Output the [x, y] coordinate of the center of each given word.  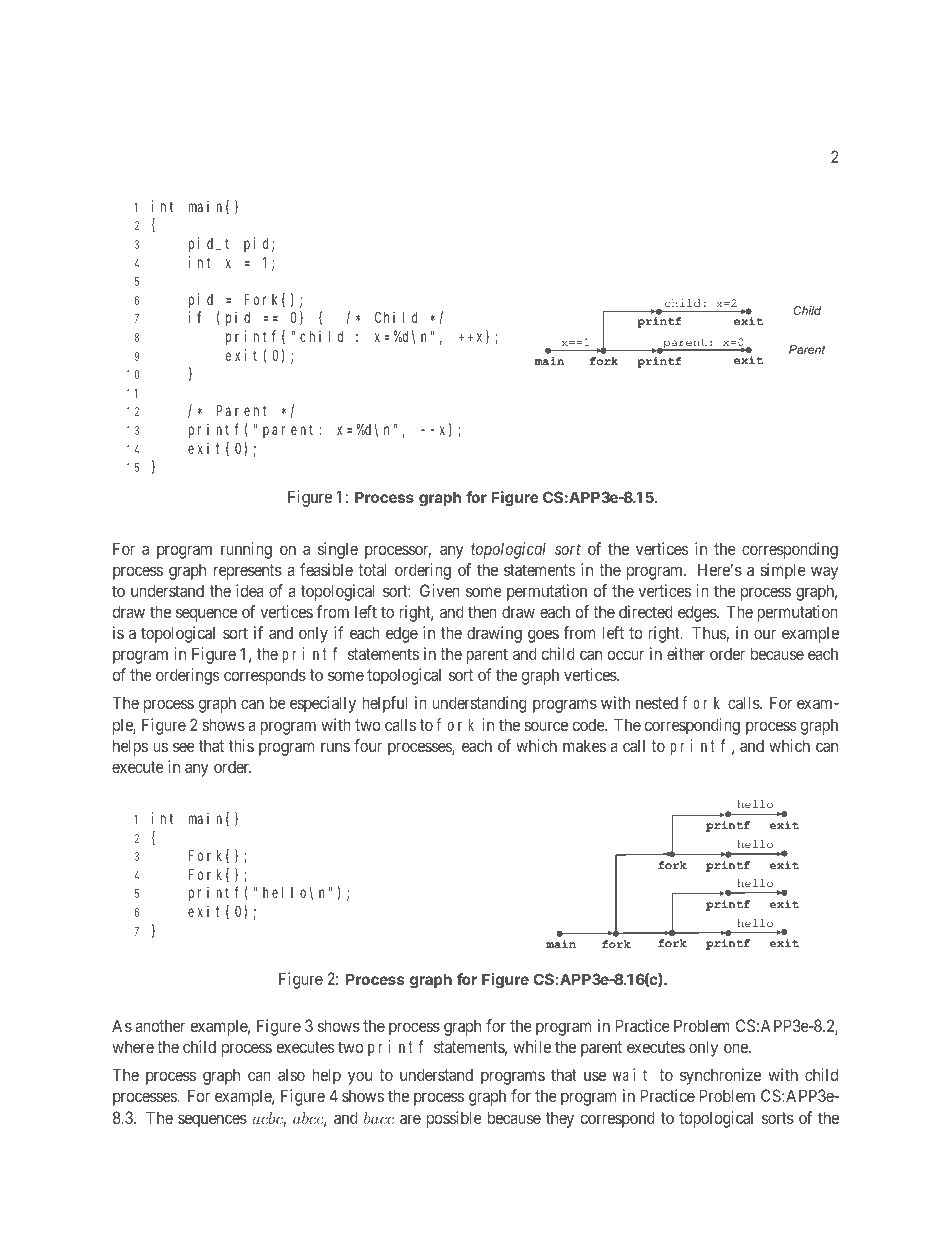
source [546, 726]
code [589, 724]
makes [584, 745]
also [291, 1074]
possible [454, 1119]
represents [248, 572]
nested [657, 702]
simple [783, 571]
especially [323, 704]
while [532, 1046]
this [241, 745]
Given [440, 590]
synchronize [720, 1076]
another [160, 1025]
